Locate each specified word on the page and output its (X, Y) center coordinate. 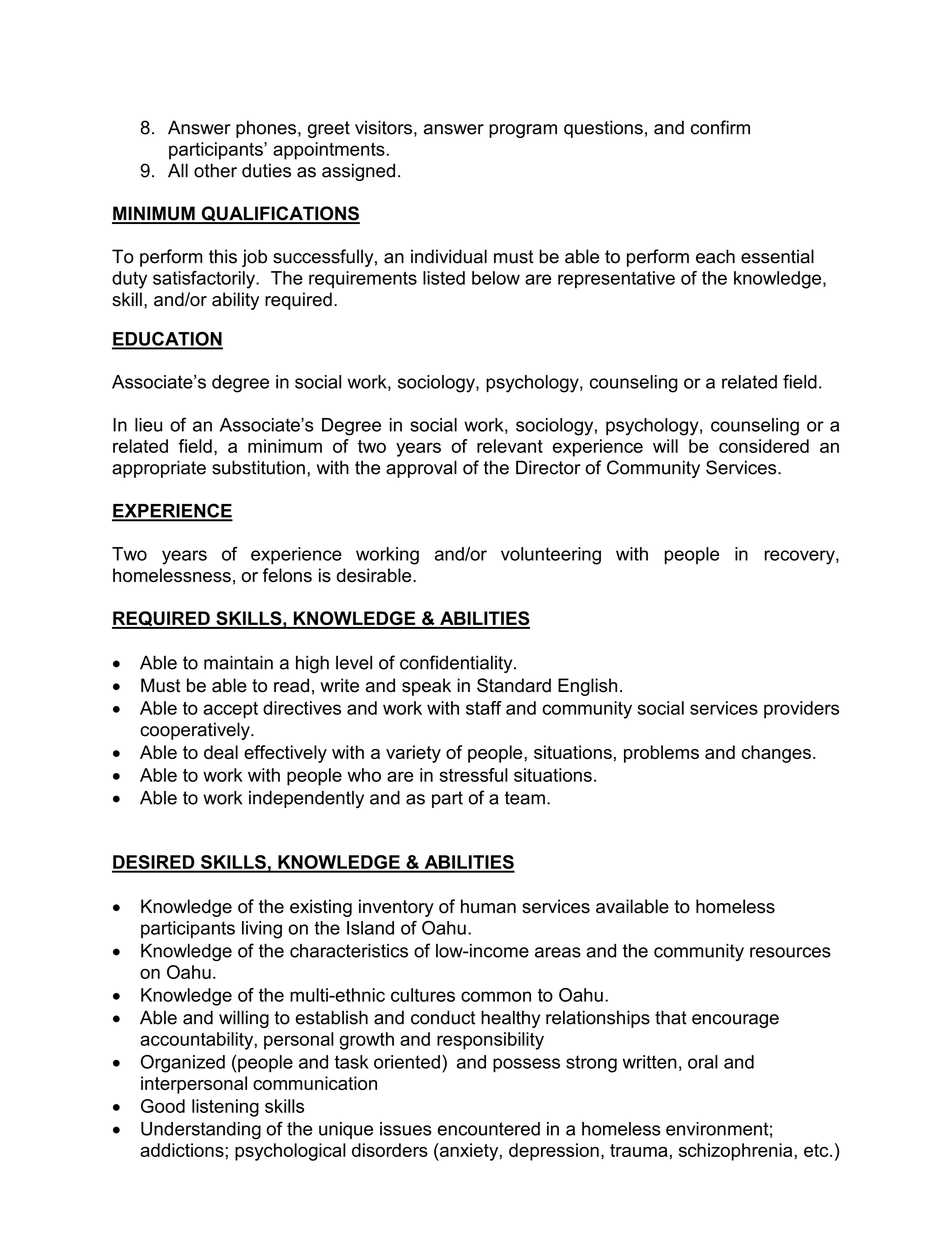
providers (801, 710)
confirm (720, 127)
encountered (489, 1129)
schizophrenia (737, 1152)
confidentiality (457, 664)
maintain (238, 662)
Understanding (201, 1131)
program (523, 131)
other (215, 170)
